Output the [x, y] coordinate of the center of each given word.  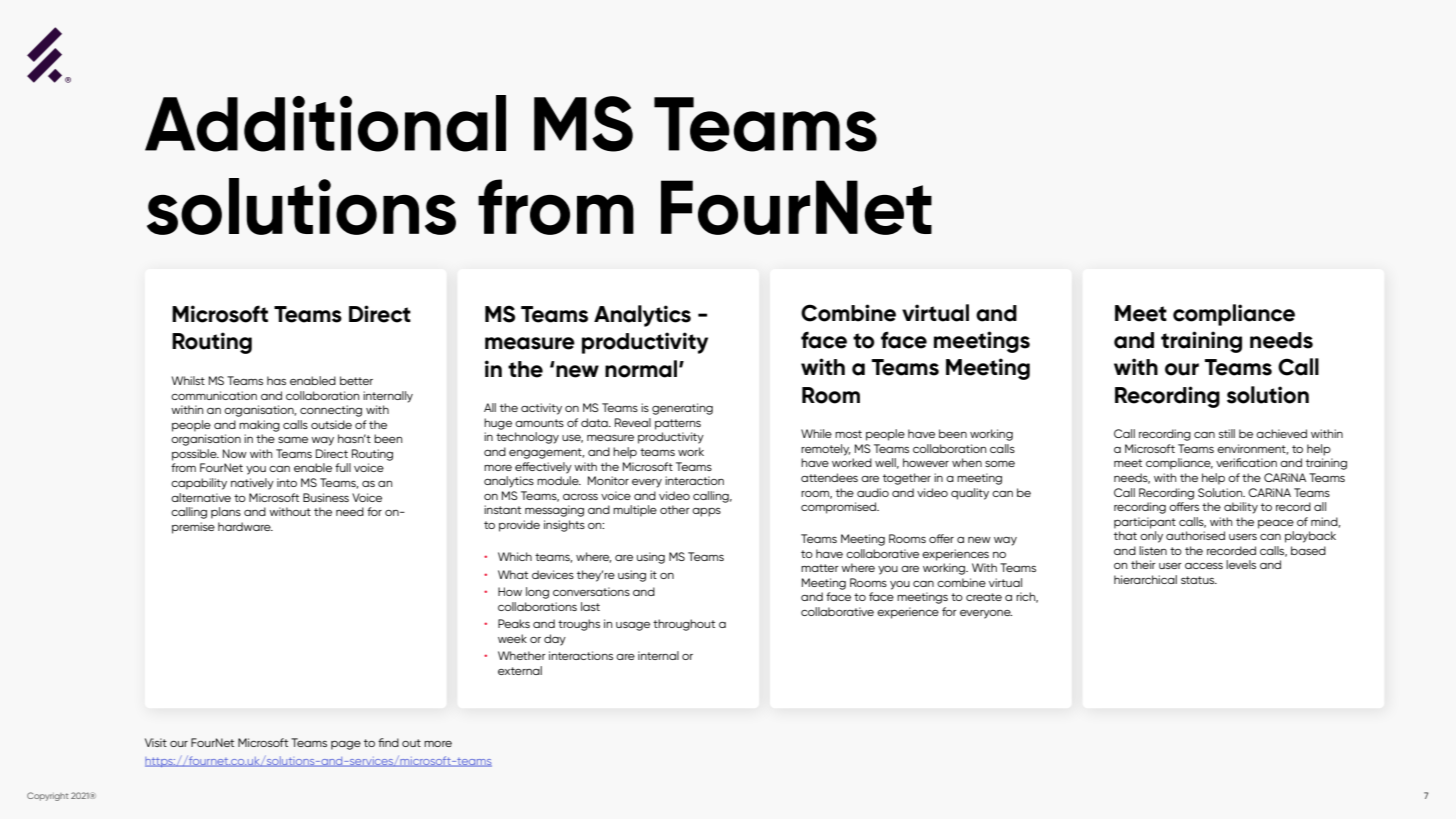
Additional [325, 123]
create [984, 597]
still [1227, 433]
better [356, 380]
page [346, 745]
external [520, 670]
